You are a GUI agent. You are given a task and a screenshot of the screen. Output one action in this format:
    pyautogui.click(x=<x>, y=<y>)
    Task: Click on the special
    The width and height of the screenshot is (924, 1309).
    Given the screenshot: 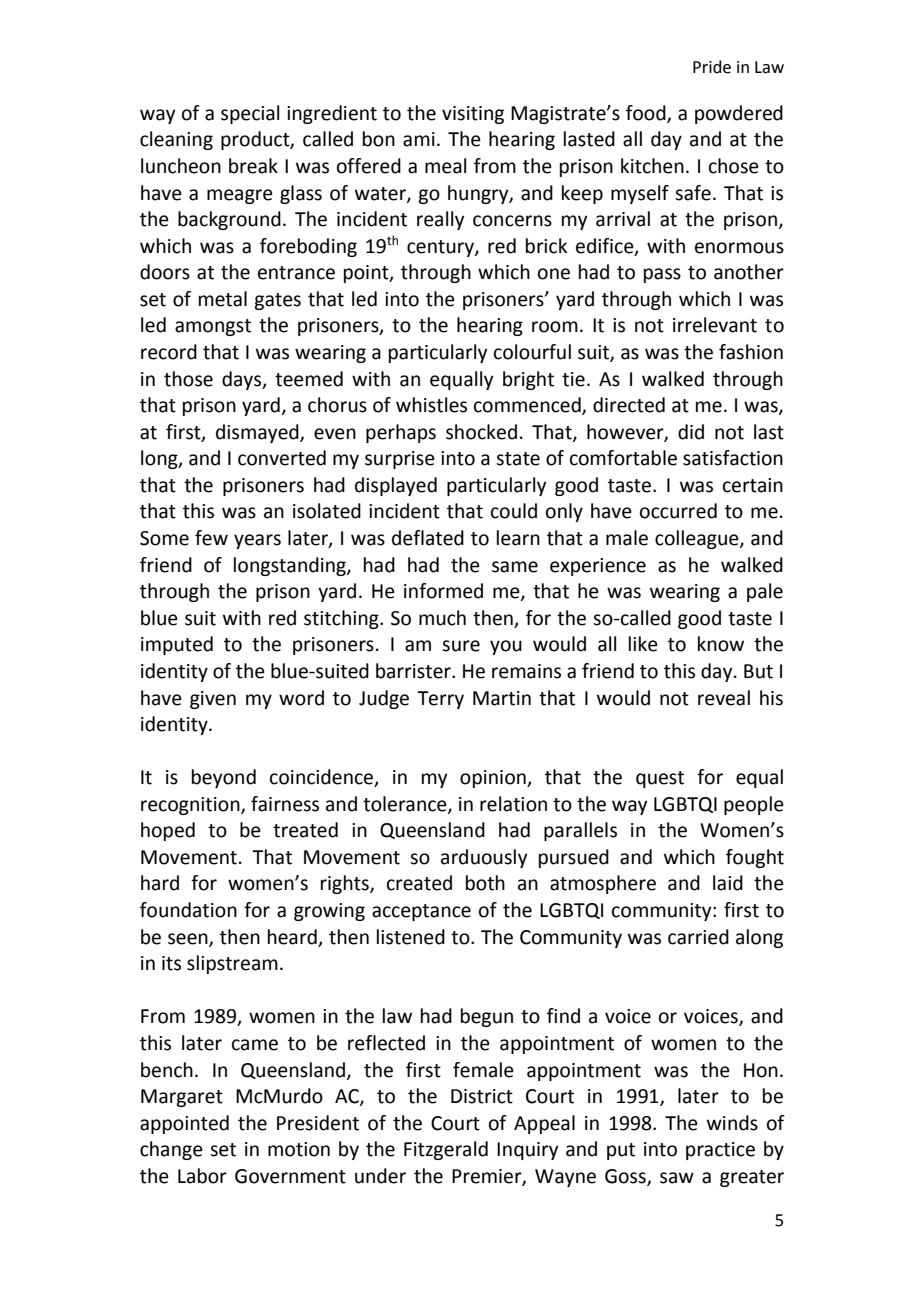 What is the action you would take?
    pyautogui.click(x=250, y=114)
